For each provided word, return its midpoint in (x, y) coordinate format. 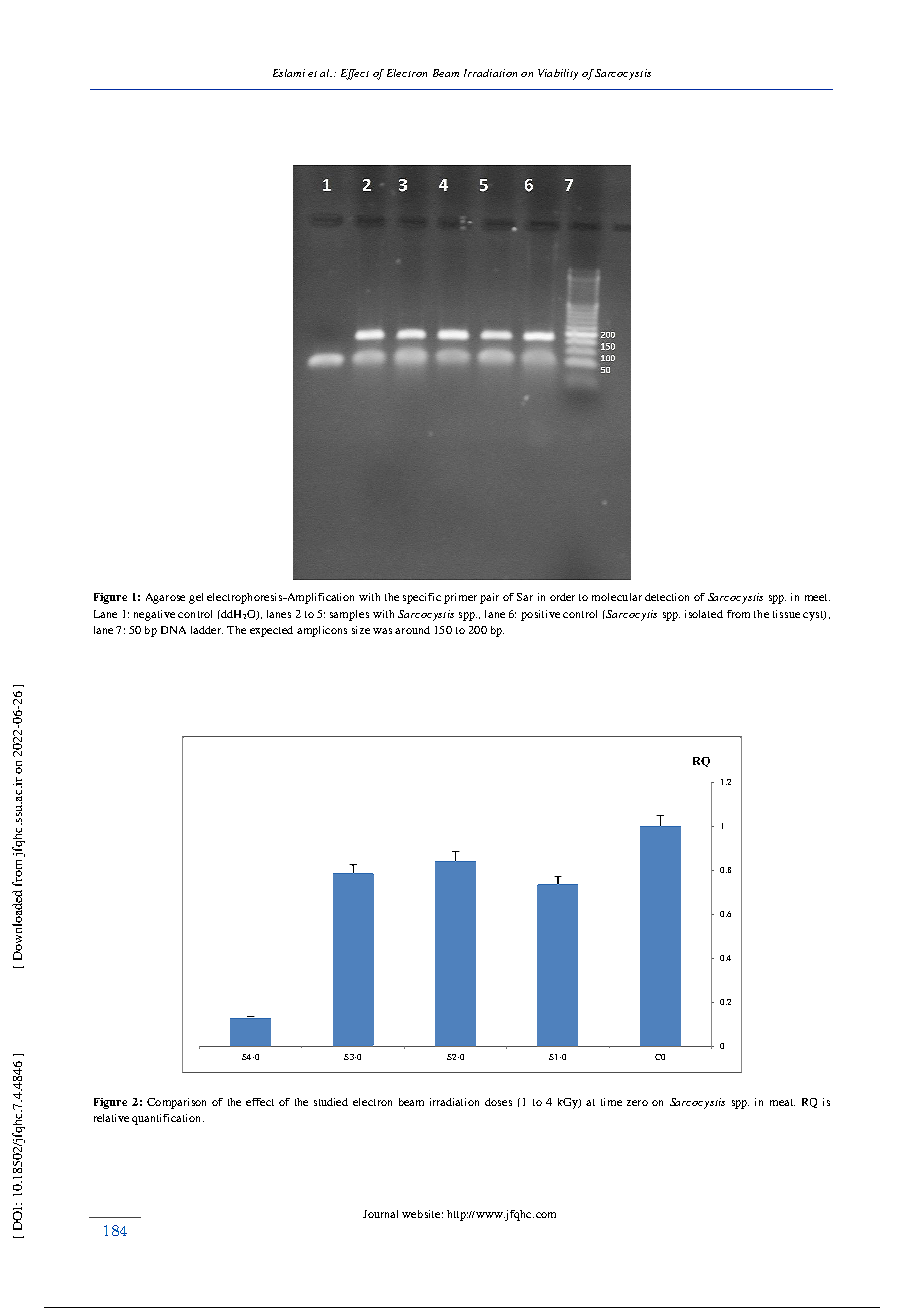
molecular (617, 597)
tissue (786, 614)
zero (637, 1103)
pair (489, 598)
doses (498, 1102)
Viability (558, 74)
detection (667, 597)
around (412, 630)
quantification (168, 1119)
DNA (173, 630)
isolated (704, 614)
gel (196, 598)
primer (460, 598)
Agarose (165, 598)
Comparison (176, 1103)
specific (422, 598)
